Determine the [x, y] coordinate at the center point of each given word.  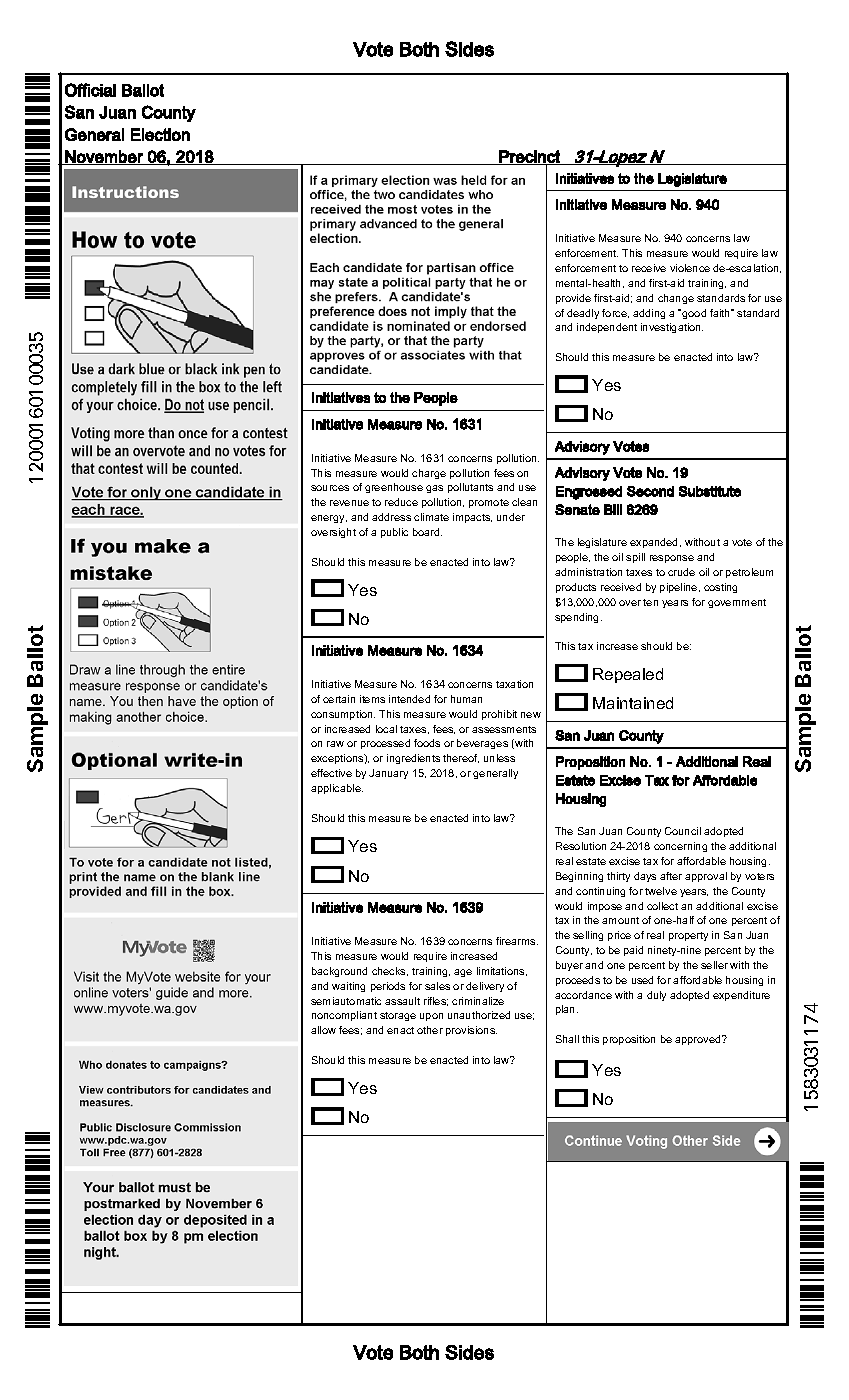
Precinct [529, 157]
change [676, 299]
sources [330, 488]
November [104, 157]
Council [683, 831]
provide [573, 299]
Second [650, 491]
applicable [337, 789]
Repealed [628, 675]
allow [323, 1030]
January [388, 774]
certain [339, 699]
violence [690, 268]
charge [429, 474]
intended [409, 699]
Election [160, 134]
